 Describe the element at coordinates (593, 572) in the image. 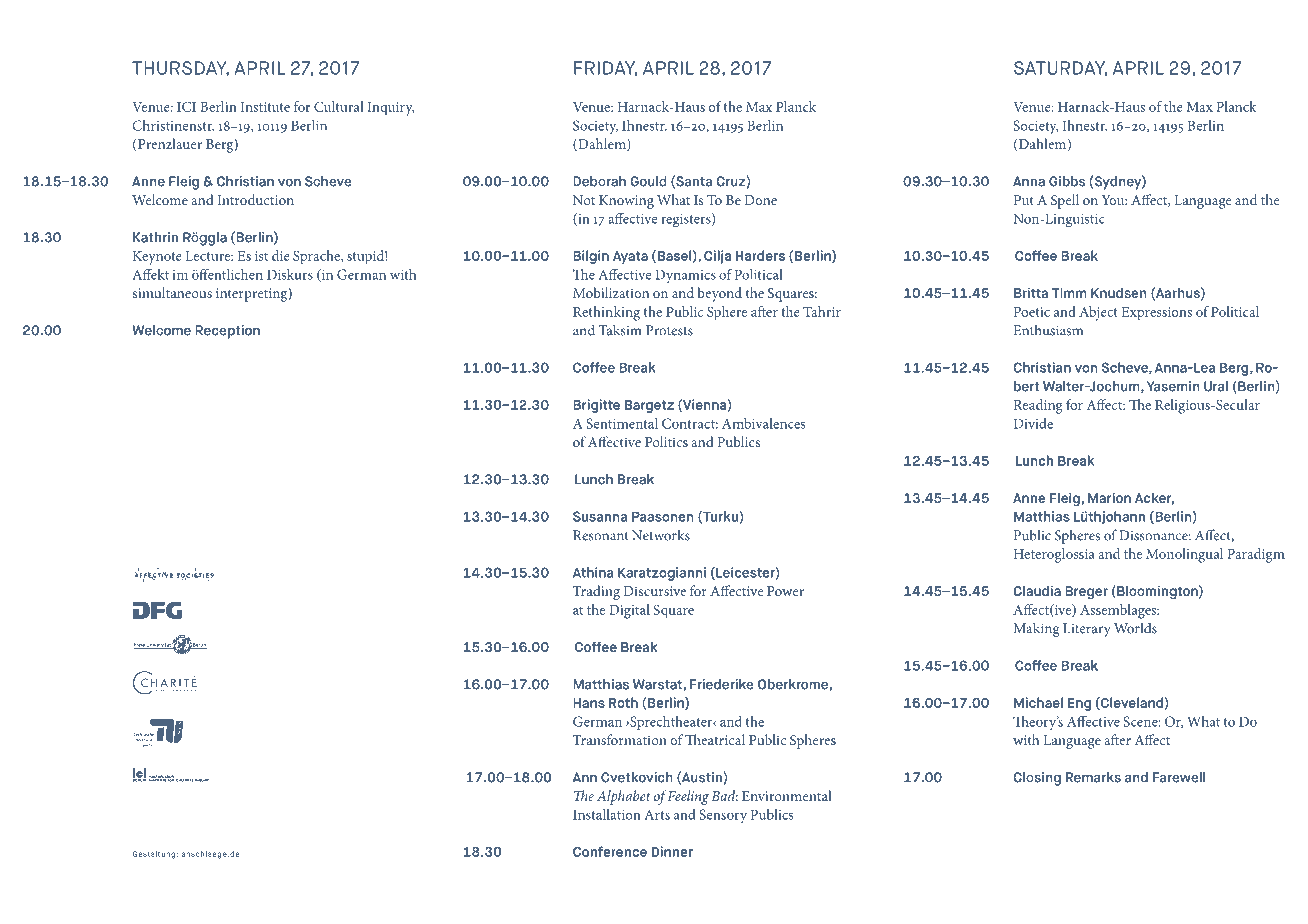

I see `Athina` at that location.
